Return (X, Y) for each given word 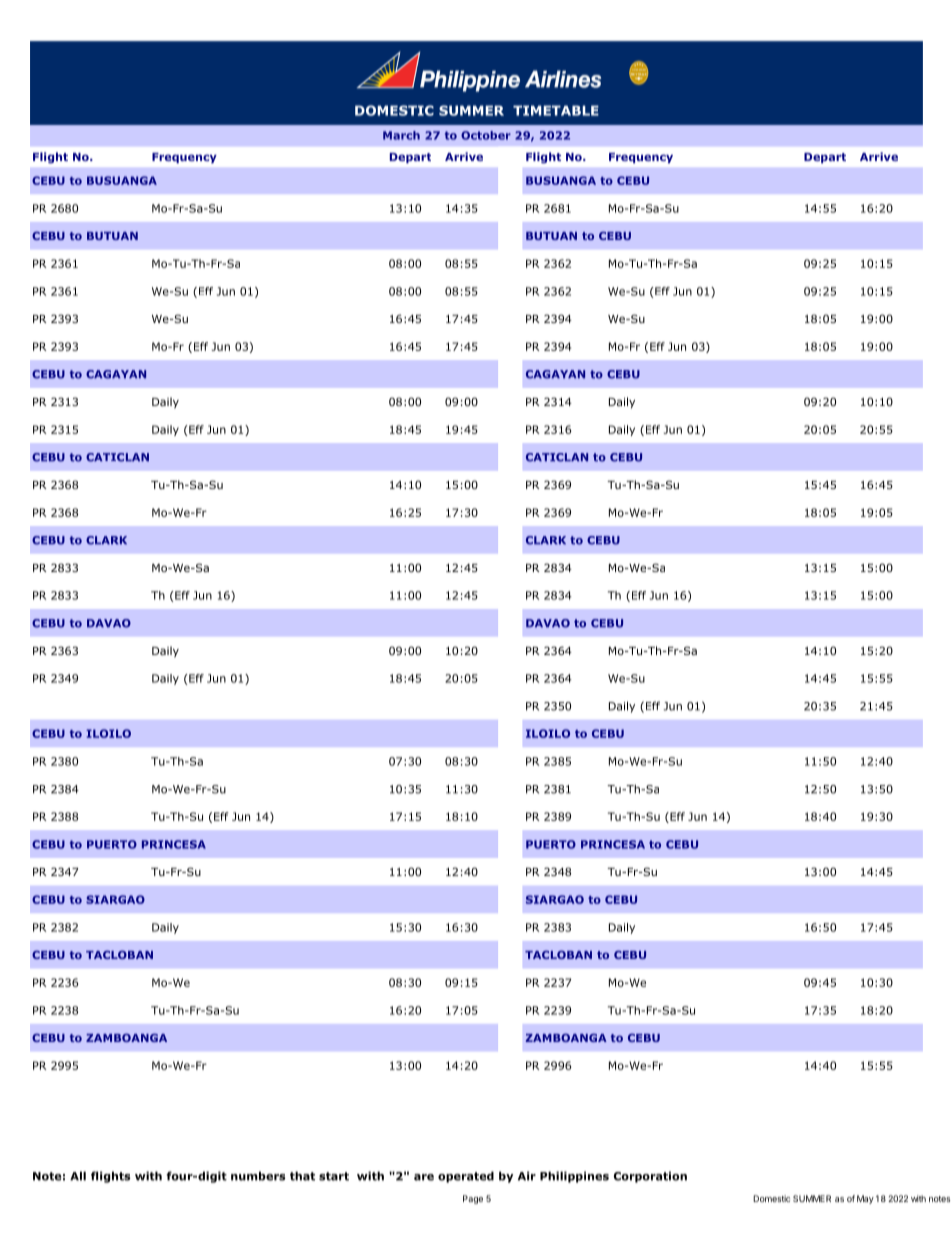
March (401, 135)
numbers (258, 1176)
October (486, 135)
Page (473, 1199)
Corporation (650, 1177)
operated (466, 1177)
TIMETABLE (556, 110)
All (78, 1176)
